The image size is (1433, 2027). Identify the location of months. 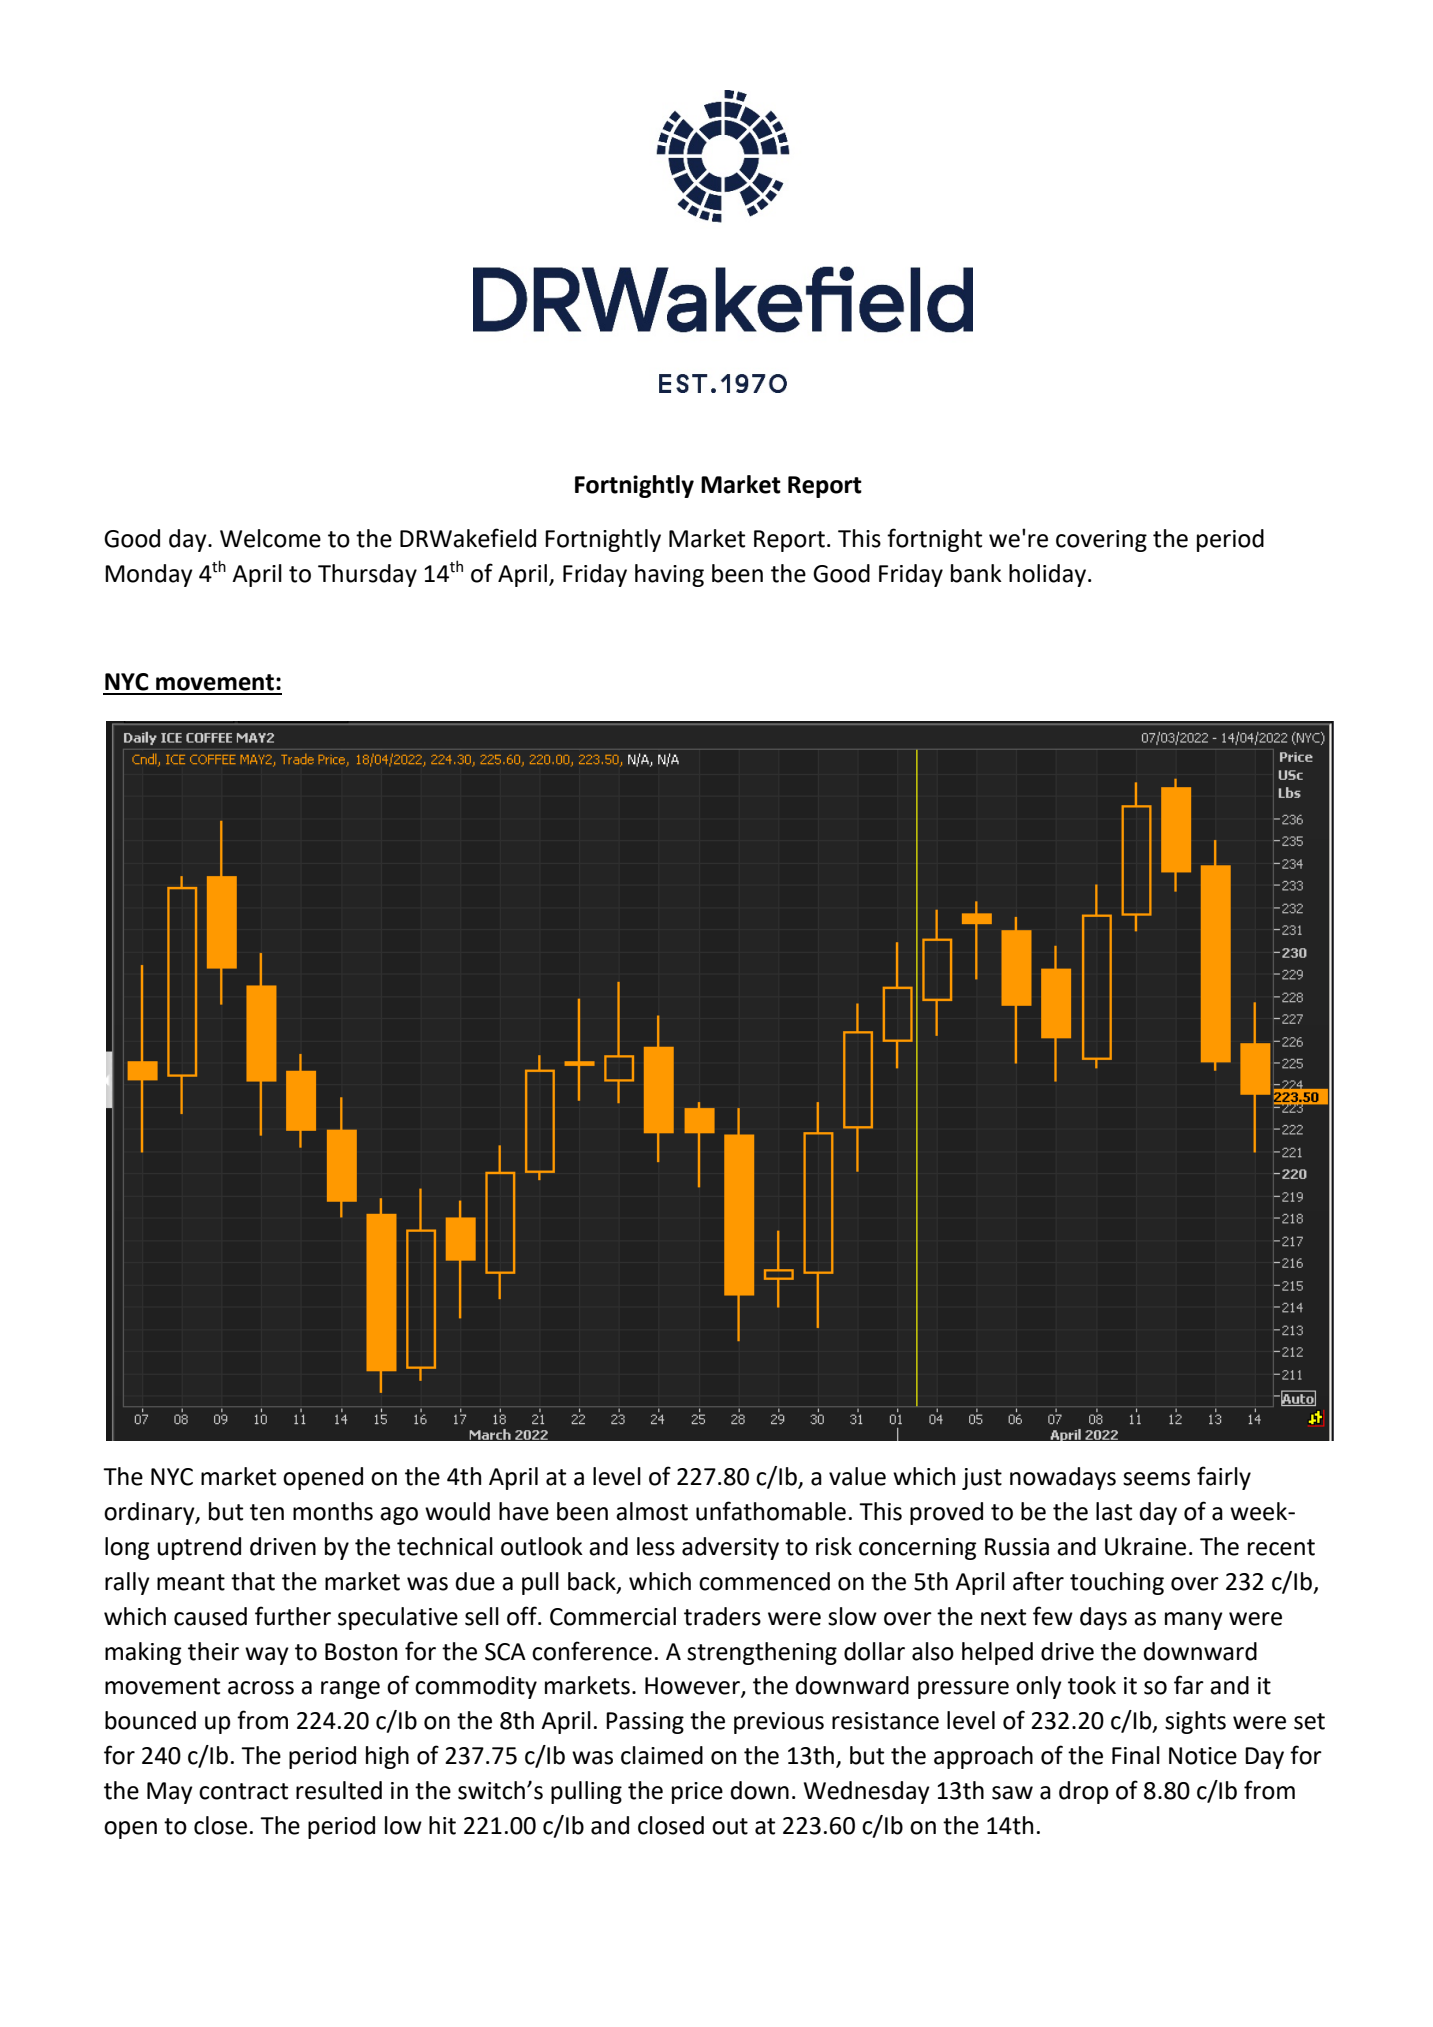
(333, 1511).
